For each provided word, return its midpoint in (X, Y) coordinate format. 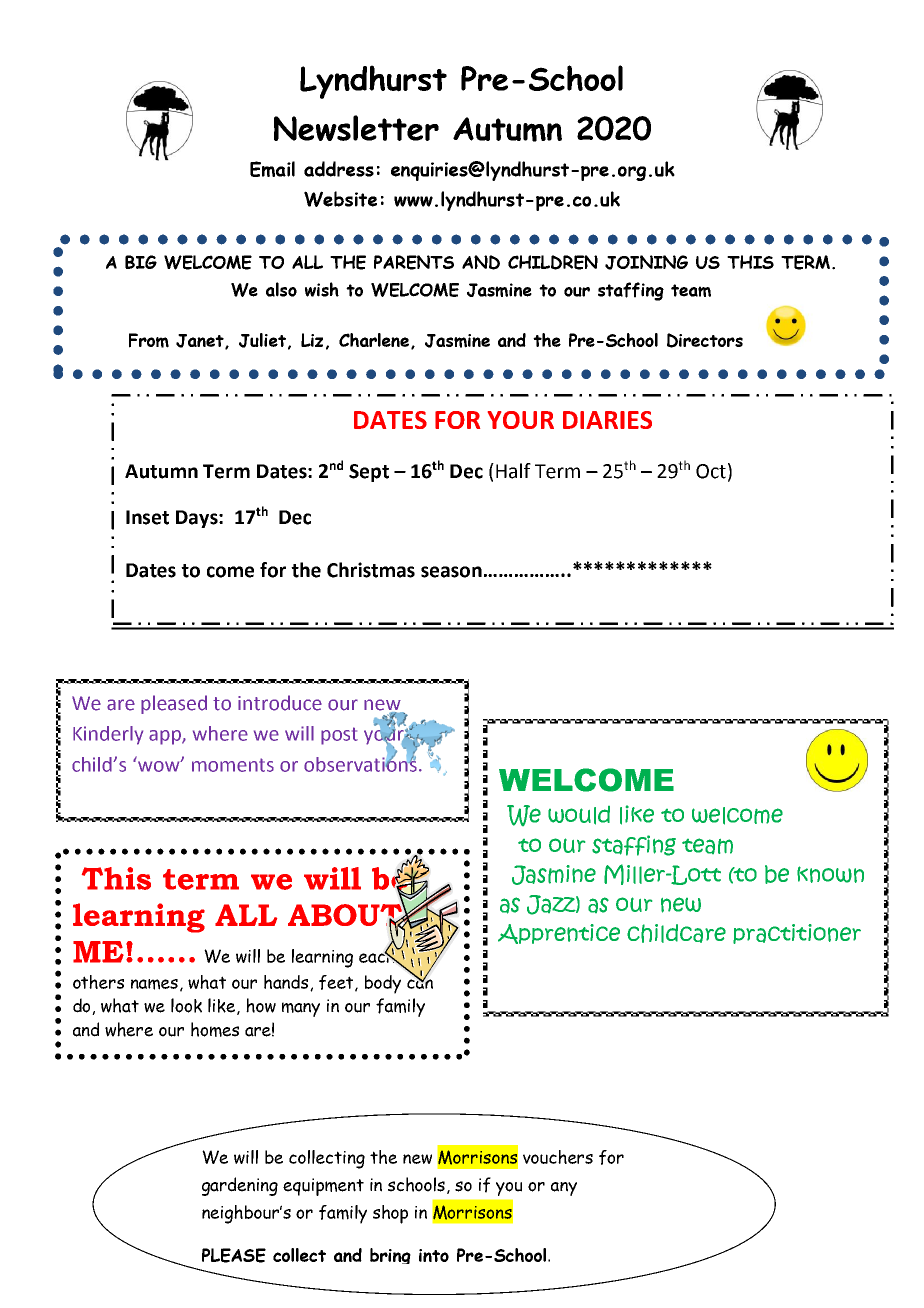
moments (233, 765)
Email (272, 169)
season (451, 572)
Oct (711, 471)
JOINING (646, 262)
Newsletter (356, 128)
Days (198, 519)
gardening (240, 1186)
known (830, 874)
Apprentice (559, 934)
